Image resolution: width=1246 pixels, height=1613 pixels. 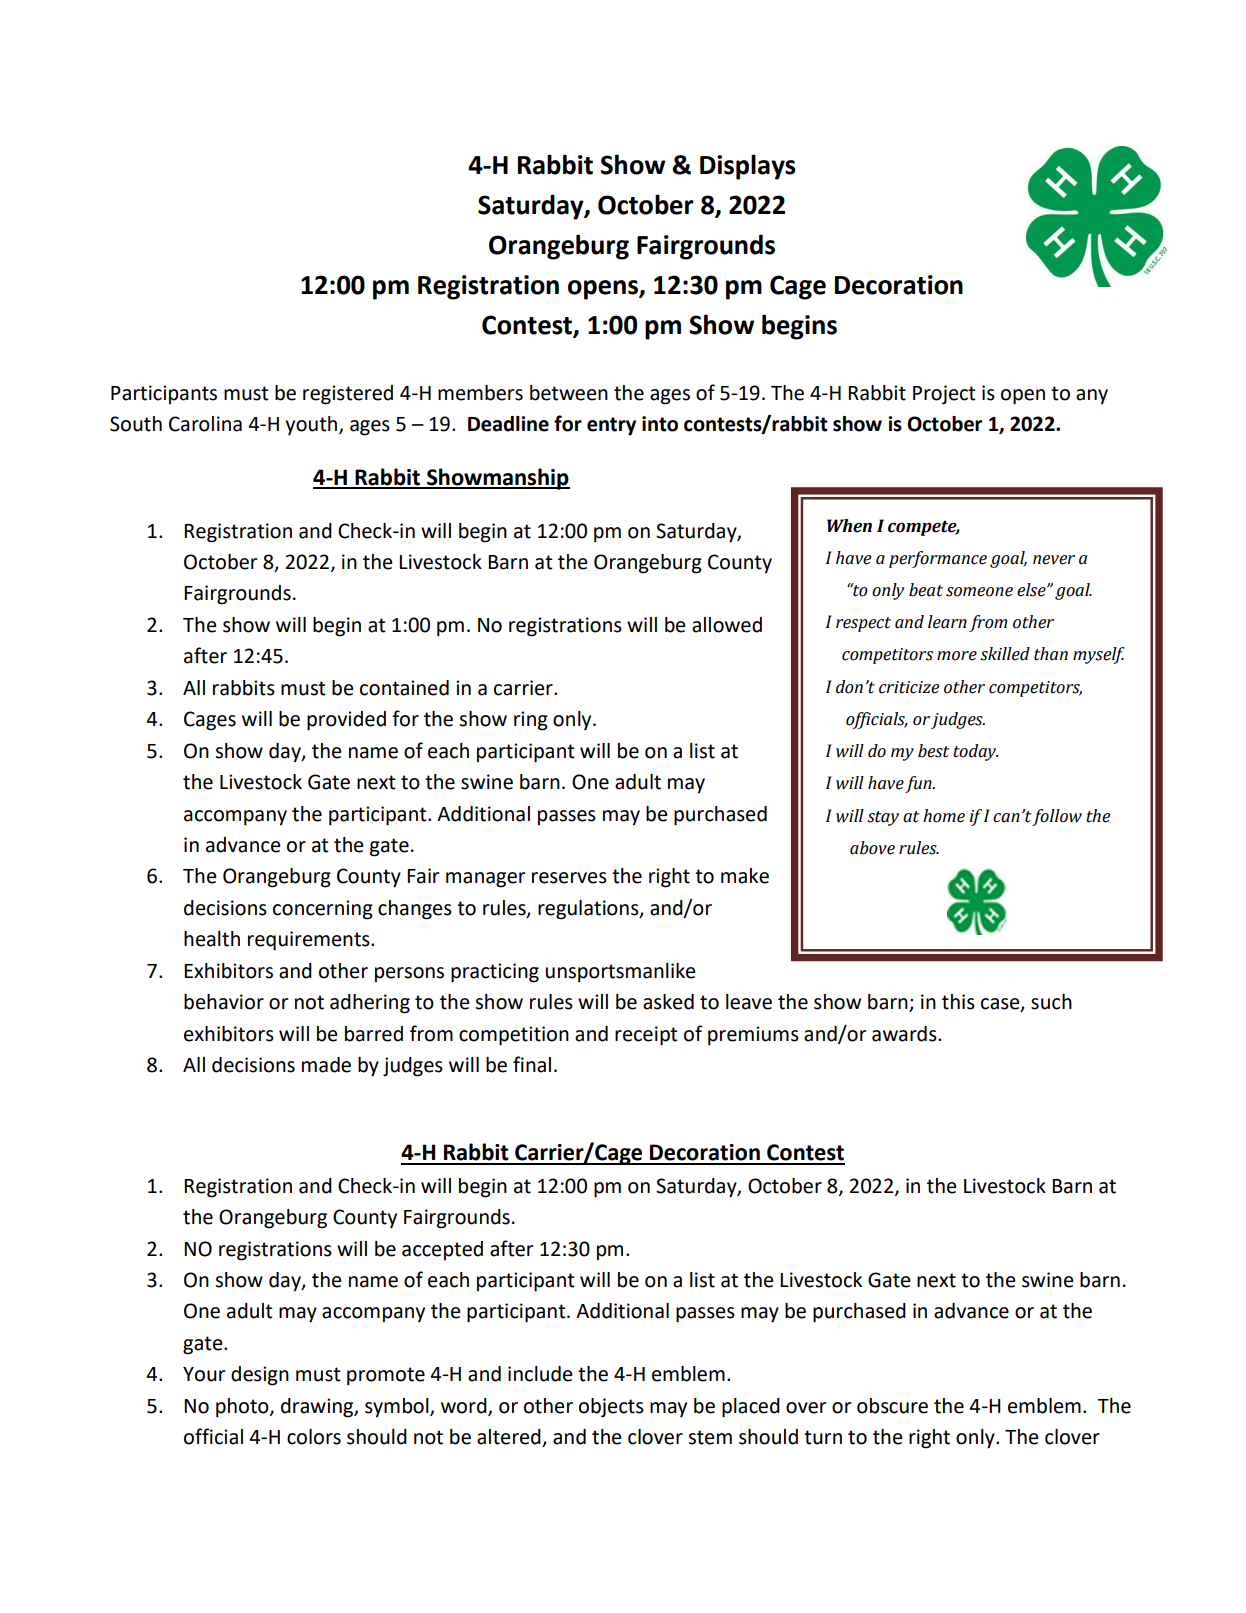 I want to click on reserves, so click(x=569, y=878).
